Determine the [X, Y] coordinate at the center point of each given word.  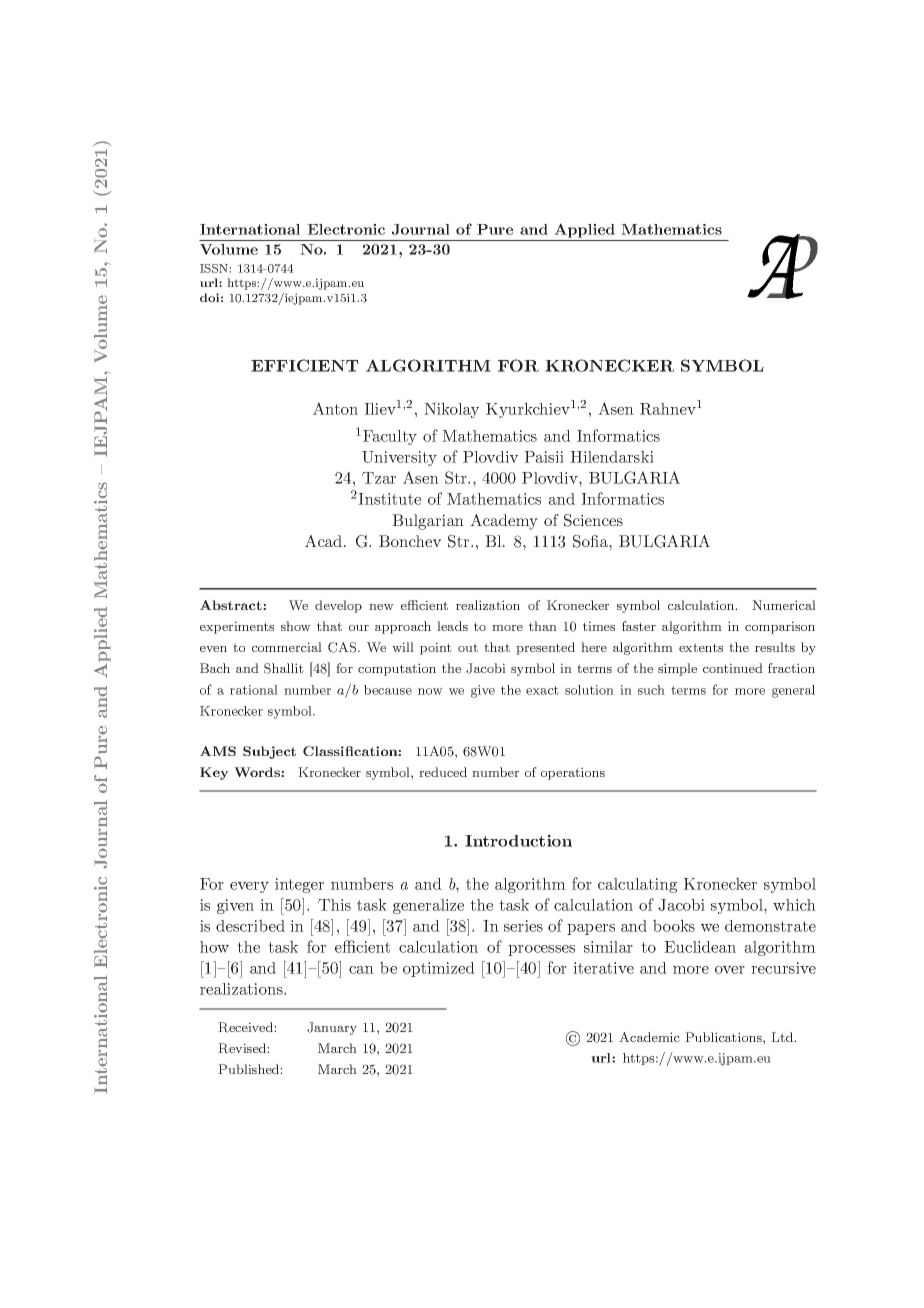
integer [299, 885]
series [523, 926]
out [468, 647]
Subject [269, 752]
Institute [389, 499]
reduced [443, 772]
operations [573, 773]
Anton [335, 408]
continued [733, 668]
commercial [287, 647]
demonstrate [770, 926]
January [332, 1028]
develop [338, 606]
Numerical [784, 605]
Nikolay [451, 410]
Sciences [593, 520]
